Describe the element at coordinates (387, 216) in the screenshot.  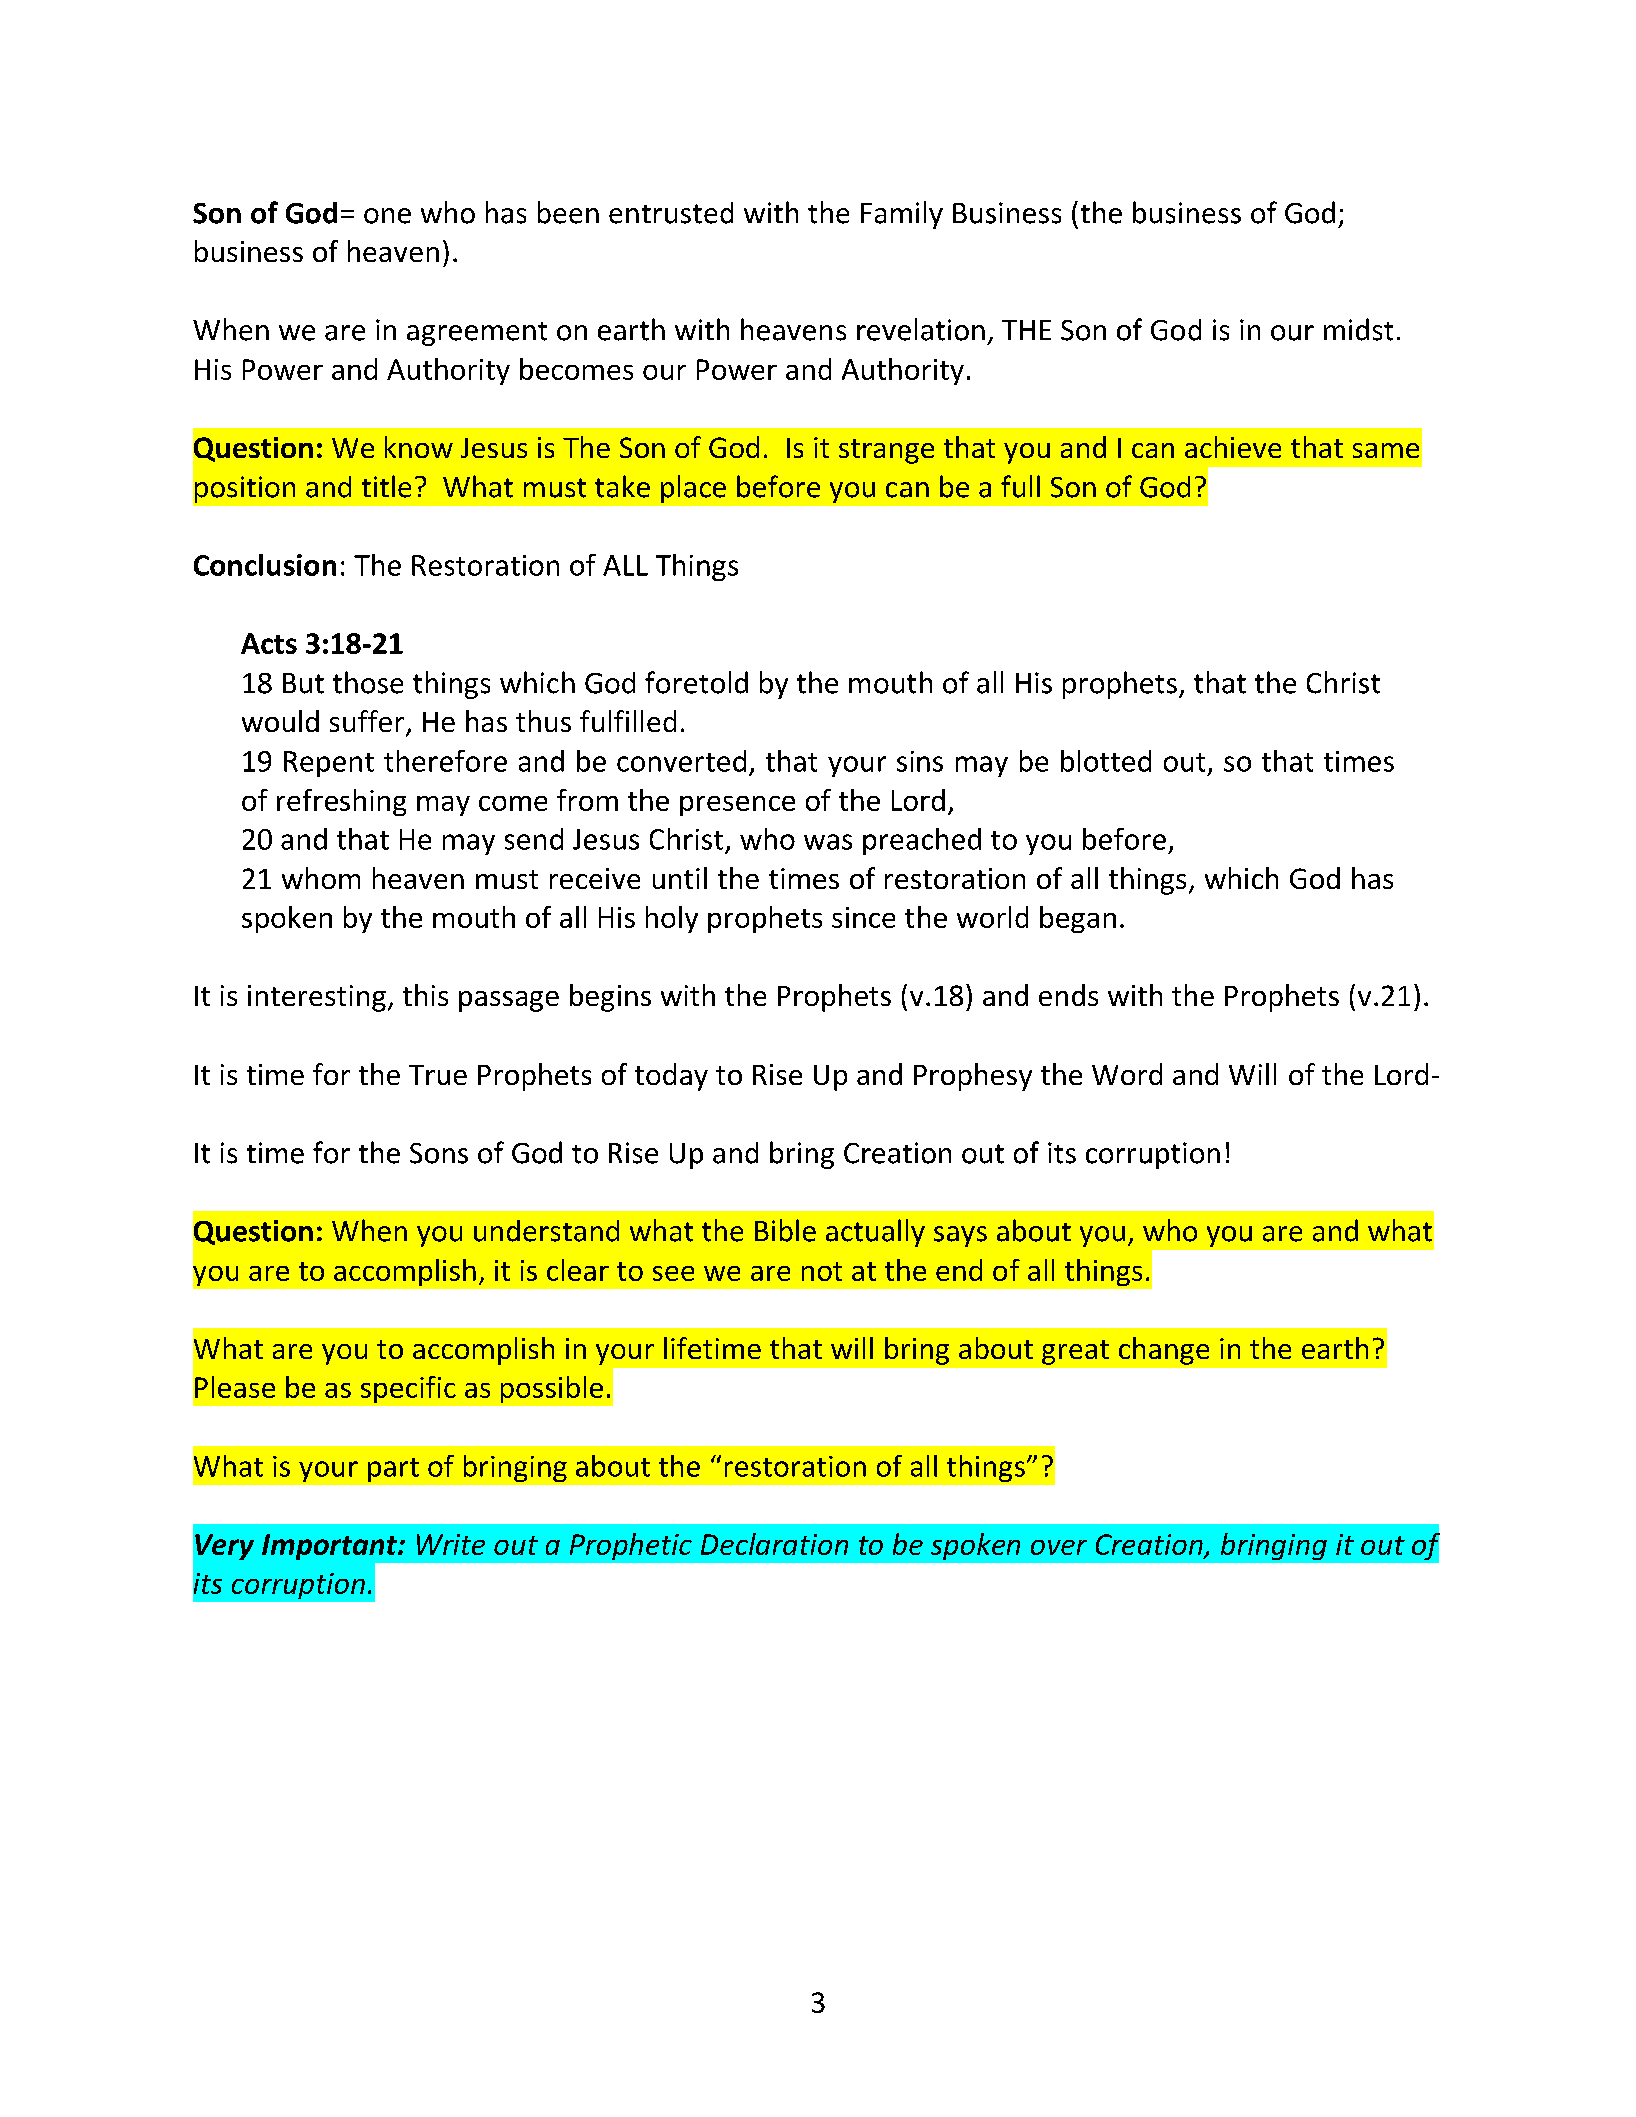
I see `one` at that location.
